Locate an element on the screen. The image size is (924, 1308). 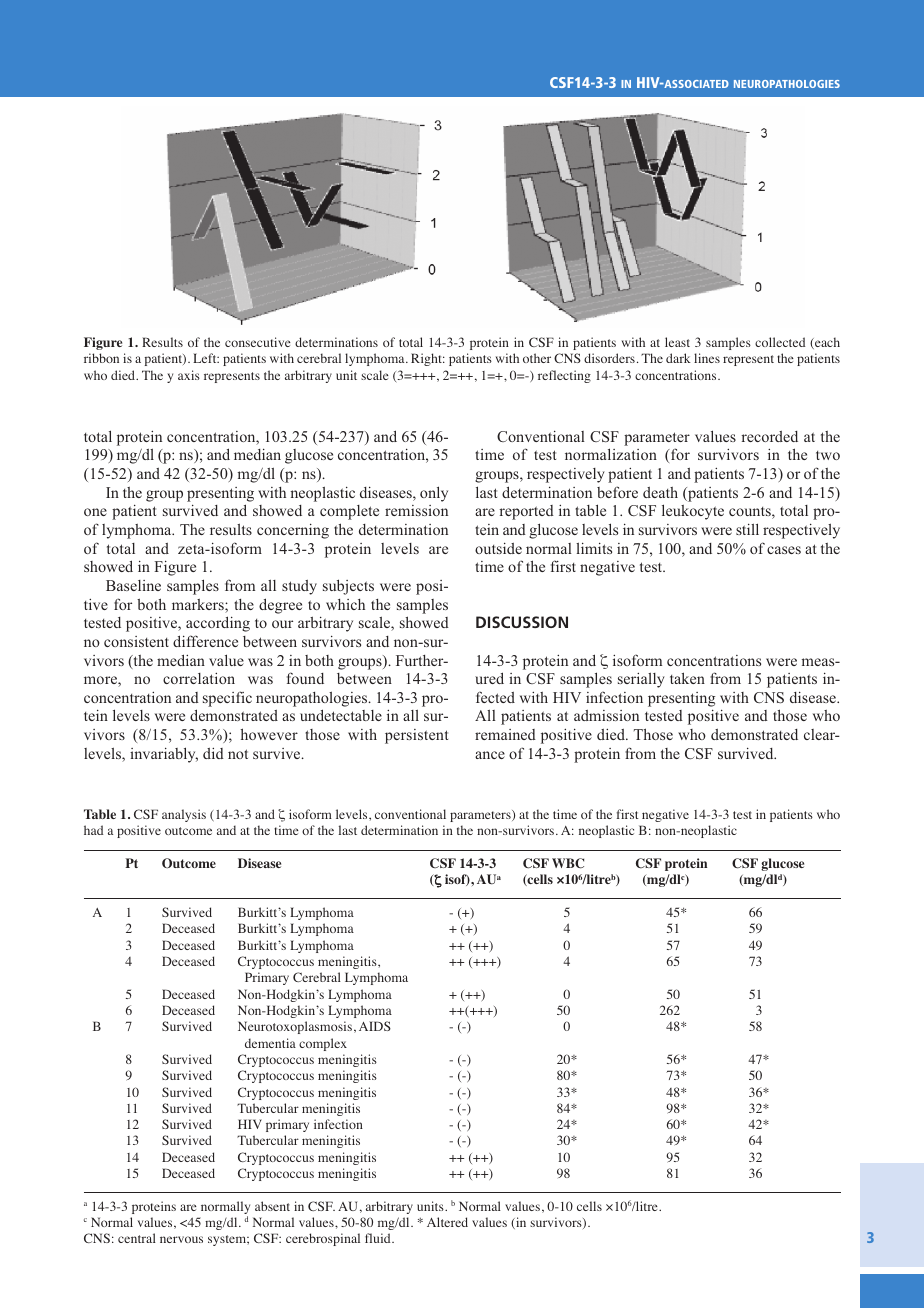
dementia is located at coordinates (270, 1043).
